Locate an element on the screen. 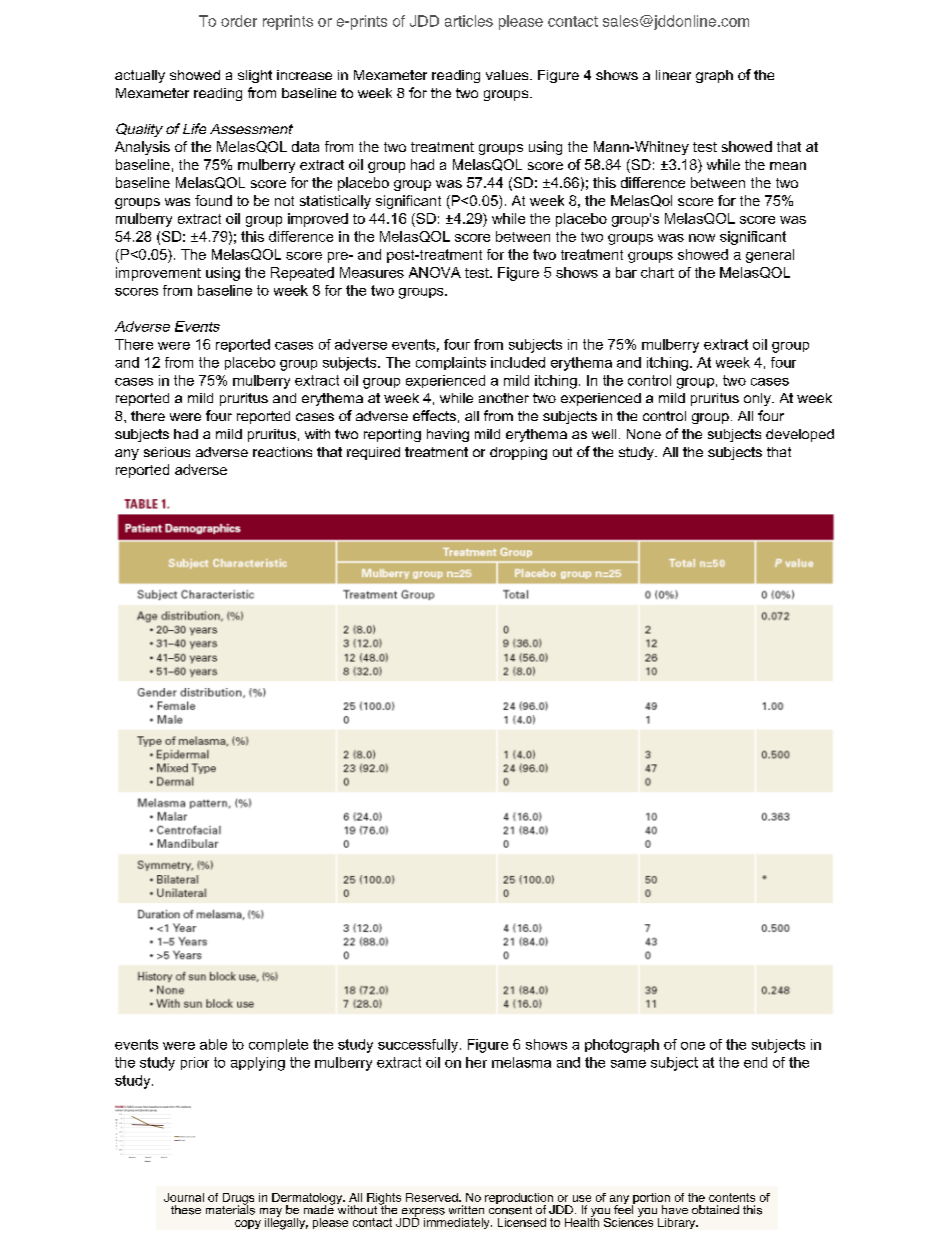 Image resolution: width=952 pixels, height=1233 pixels. developed is located at coordinates (800, 435).
